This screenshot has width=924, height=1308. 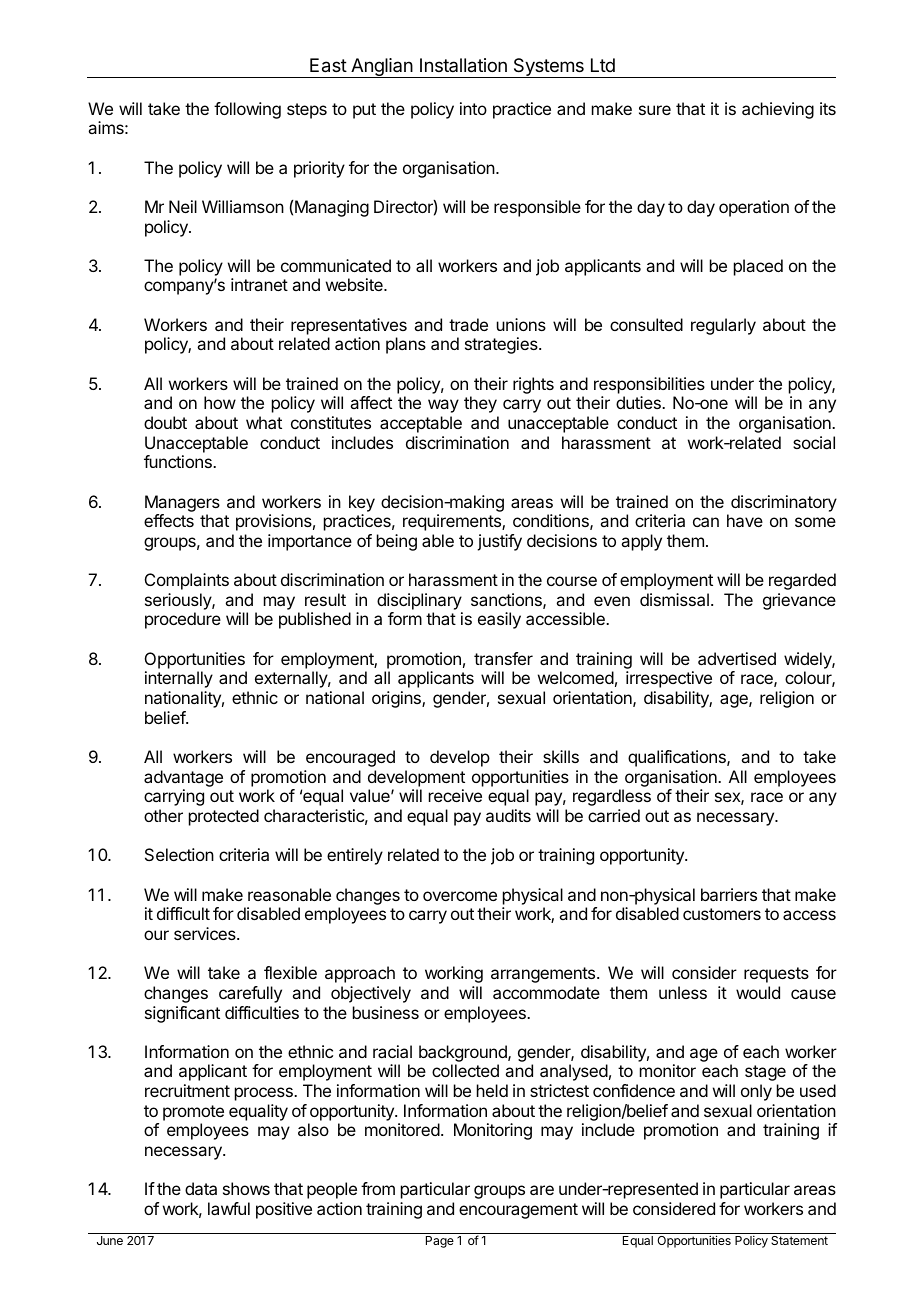 What do you see at coordinates (737, 658) in the screenshot?
I see `advertised` at bounding box center [737, 658].
